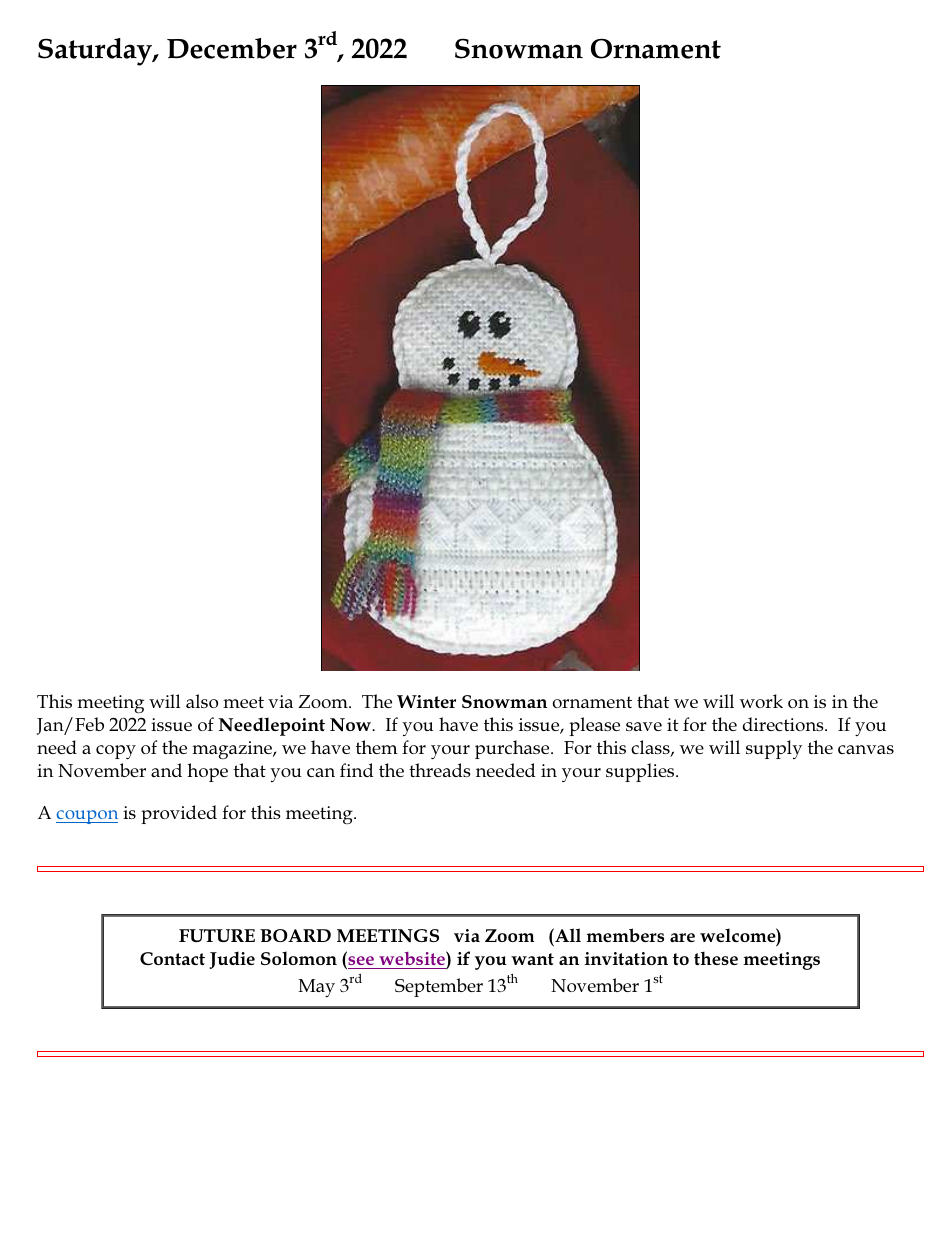  Describe the element at coordinates (426, 701) in the page. I see `Winter` at that location.
